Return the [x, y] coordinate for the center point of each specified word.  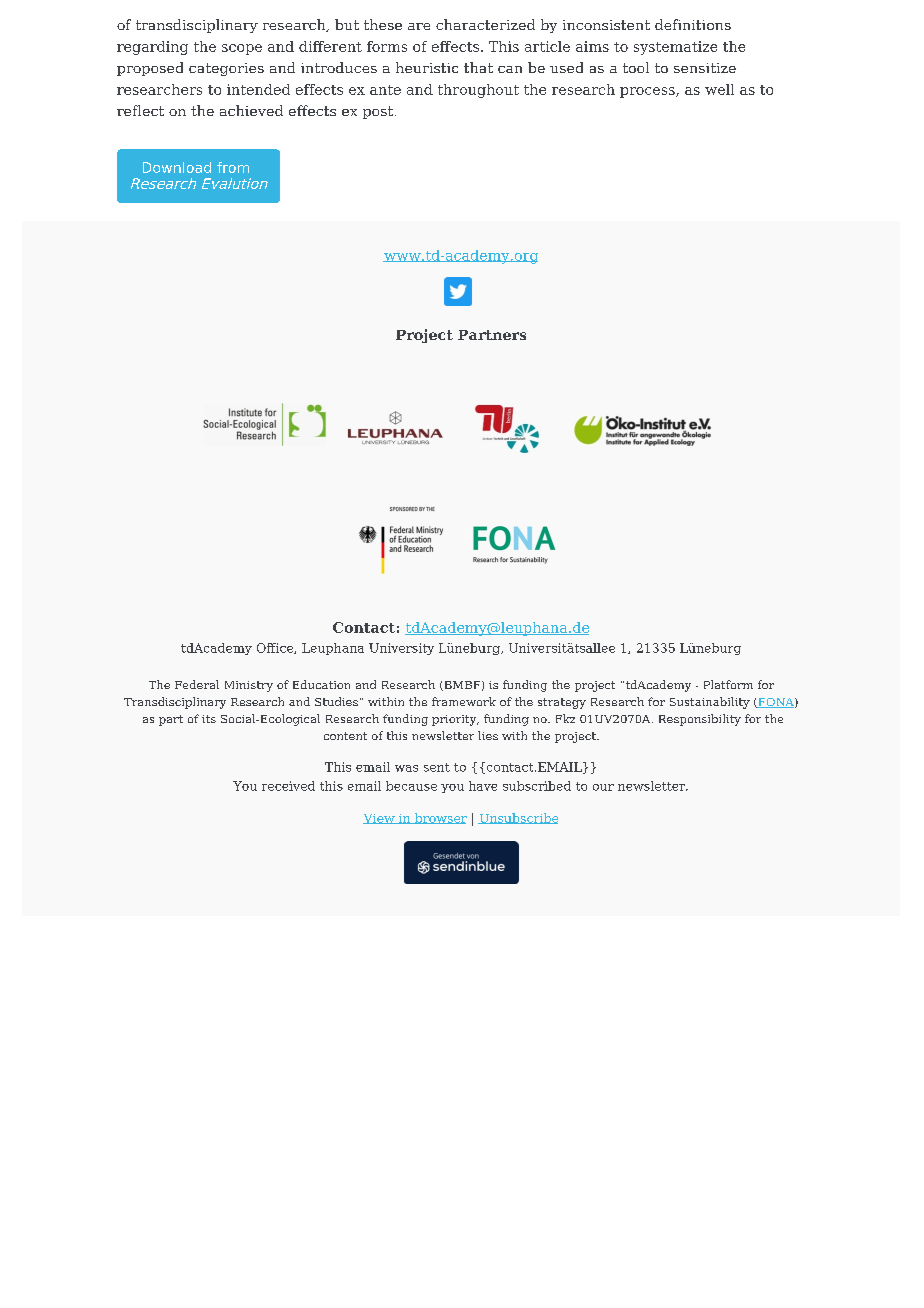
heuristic [427, 67]
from [233, 167]
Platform [728, 684]
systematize [675, 48]
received [288, 786]
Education [321, 684]
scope [242, 49]
